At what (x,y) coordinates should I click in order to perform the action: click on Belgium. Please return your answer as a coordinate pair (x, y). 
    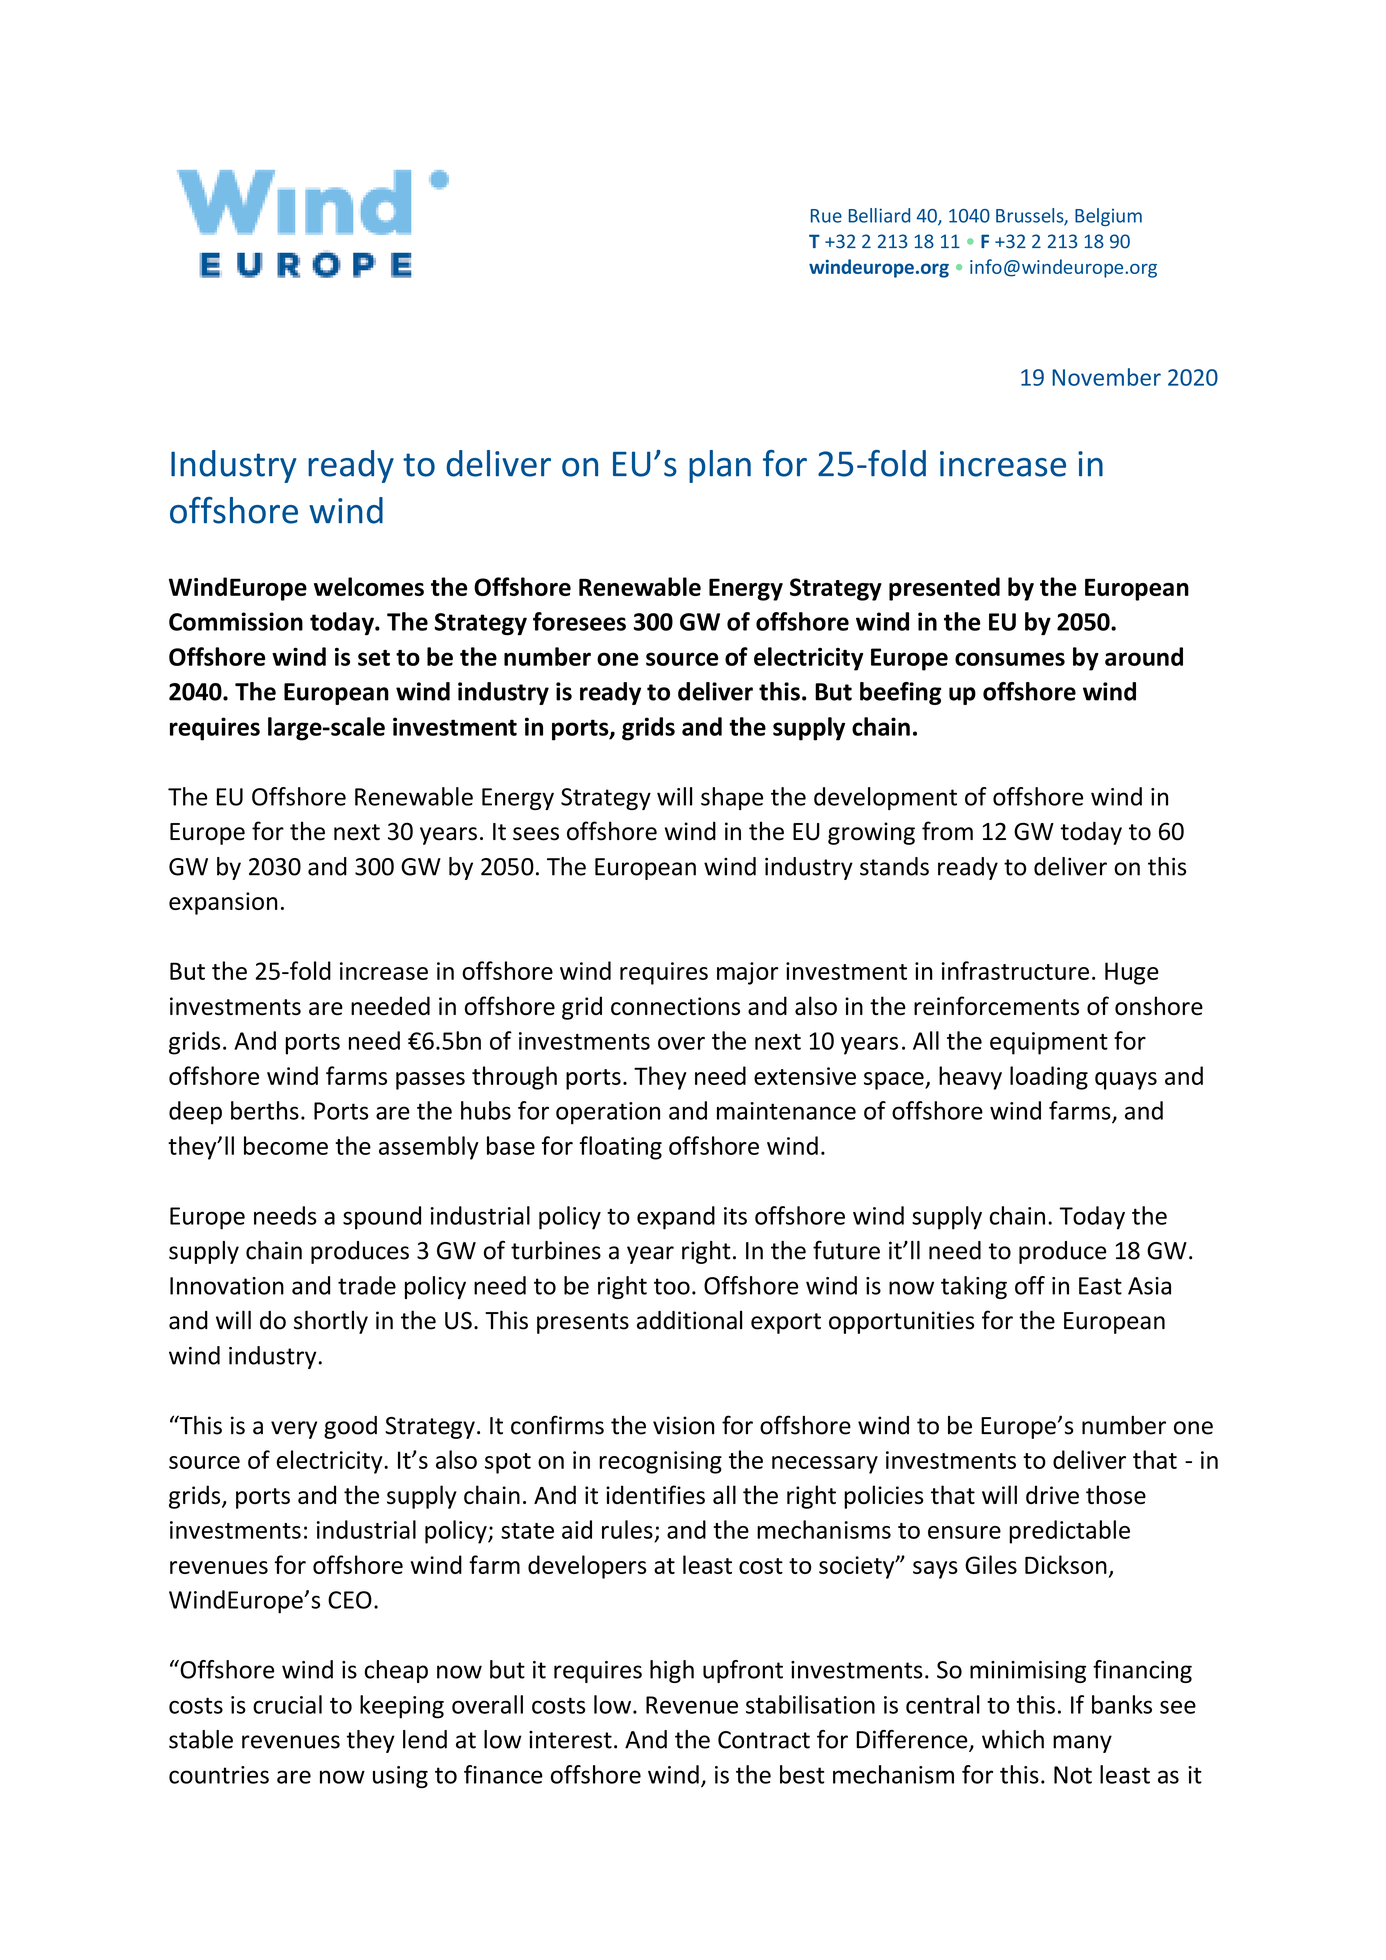
    Looking at the image, I should click on (1108, 217).
